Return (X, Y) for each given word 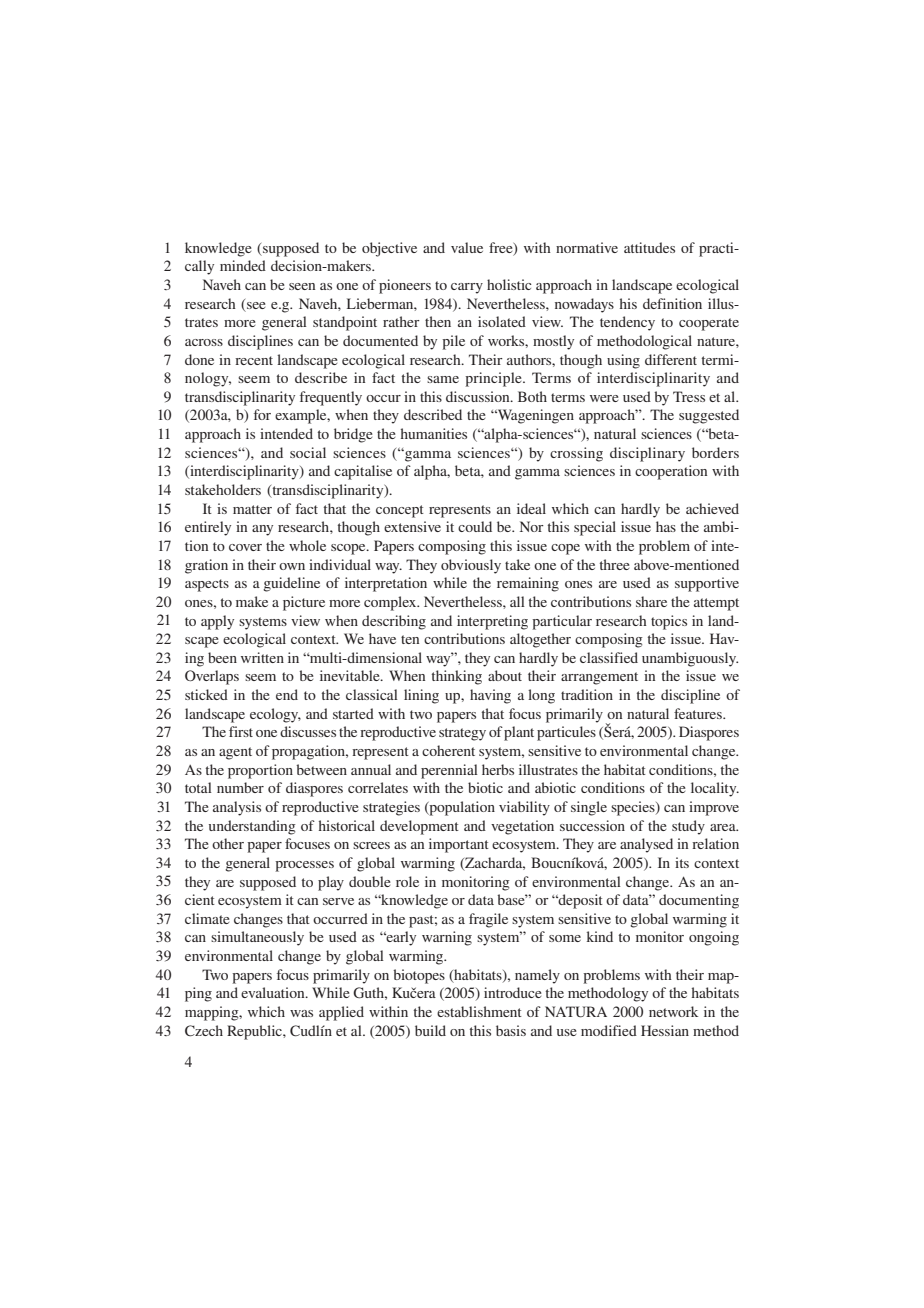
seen (302, 286)
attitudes (649, 247)
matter (252, 509)
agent (235, 753)
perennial (449, 771)
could (475, 526)
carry (467, 288)
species (634, 808)
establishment (479, 1011)
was (301, 1013)
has (666, 526)
